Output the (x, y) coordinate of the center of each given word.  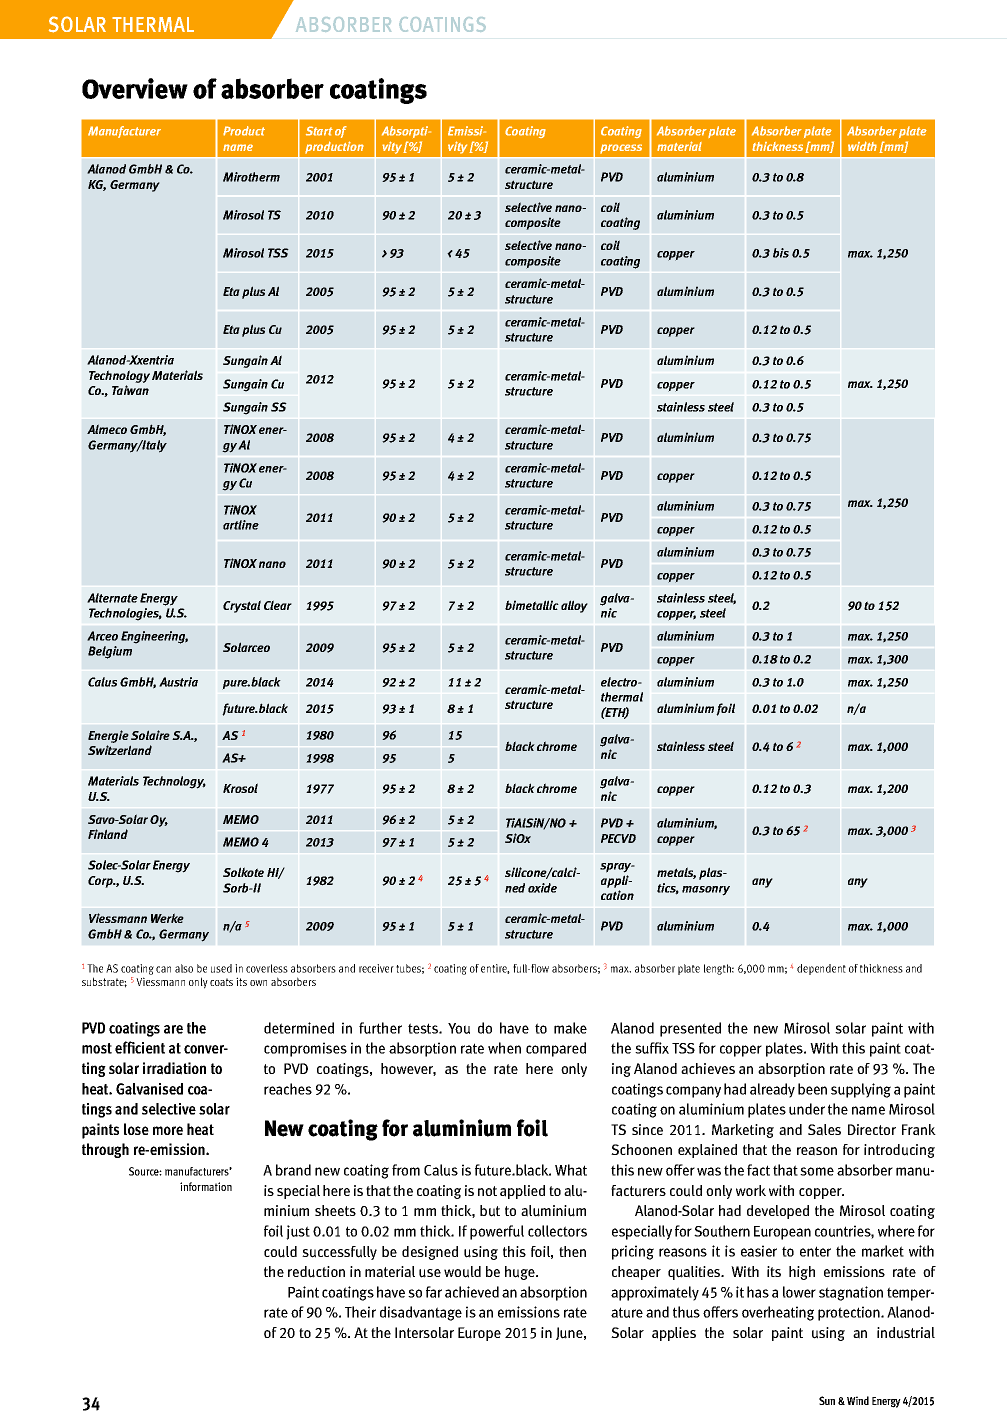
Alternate (112, 598)
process (621, 149)
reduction (316, 1272)
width (862, 146)
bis (781, 253)
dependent (821, 969)
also (184, 968)
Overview (135, 88)
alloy (574, 606)
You (459, 1028)
